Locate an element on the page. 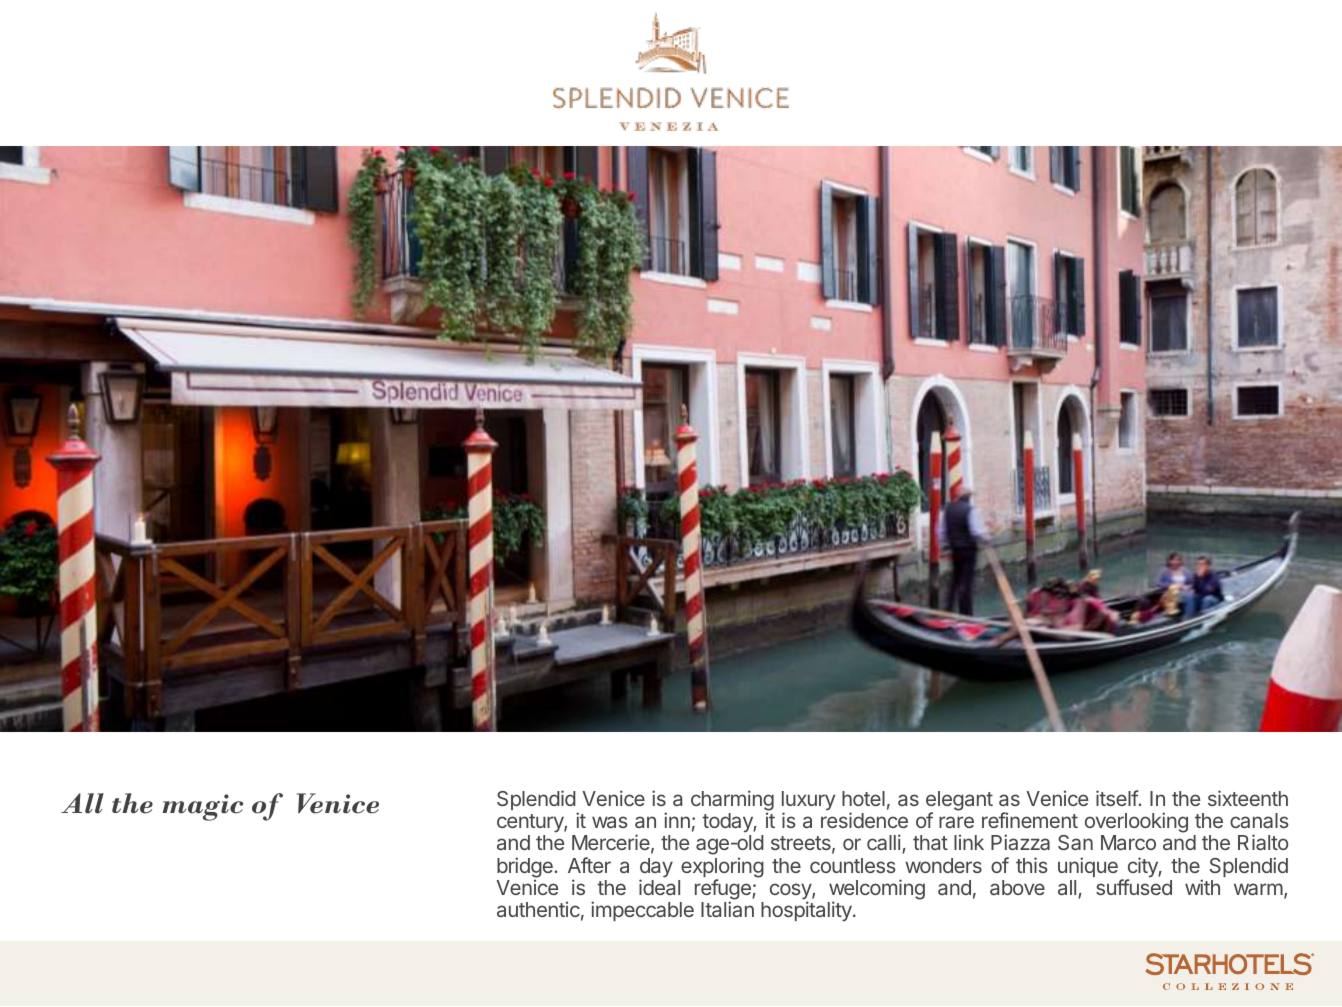 The width and height of the image is (1342, 1007). was is located at coordinates (610, 822).
